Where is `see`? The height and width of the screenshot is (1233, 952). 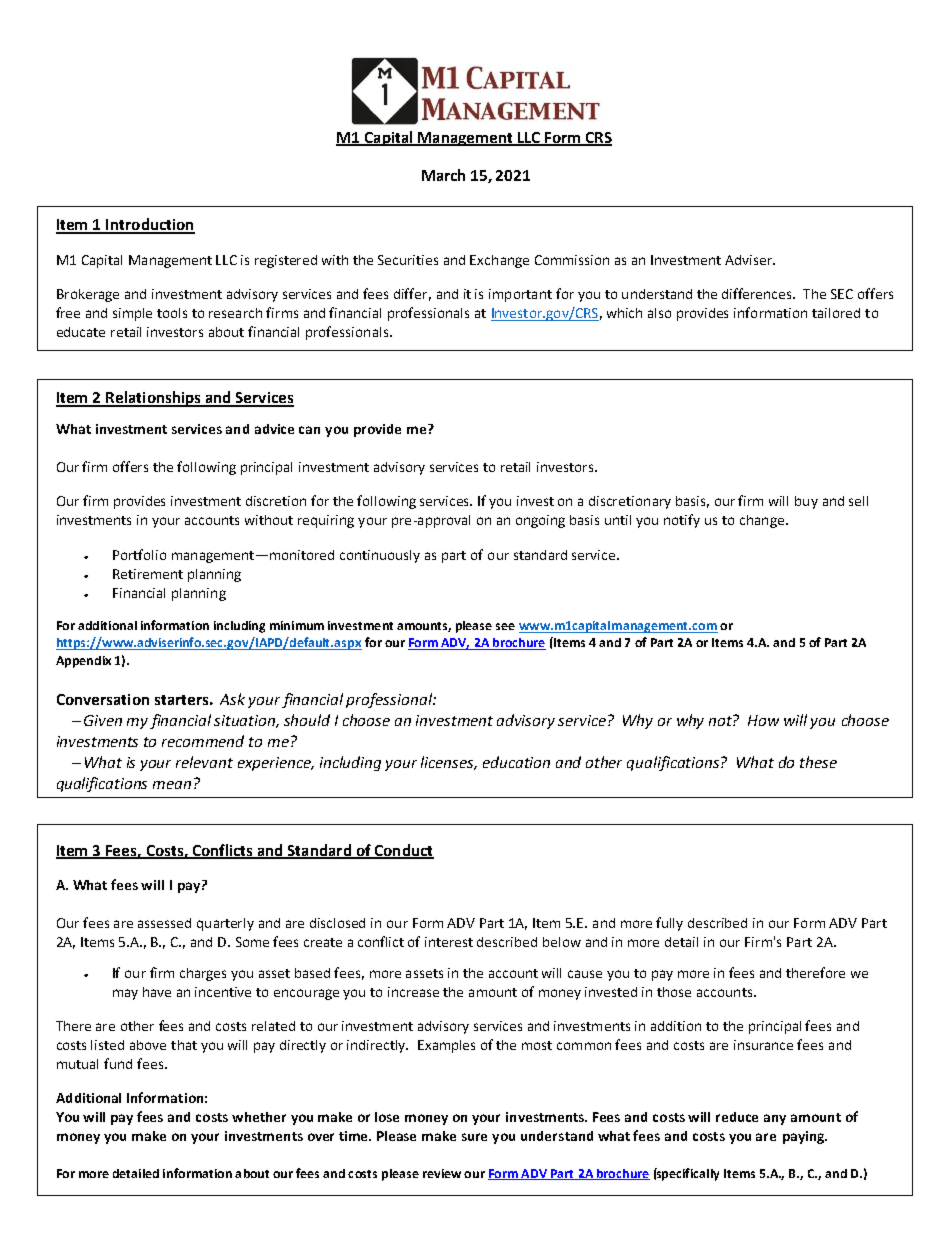
see is located at coordinates (505, 626).
